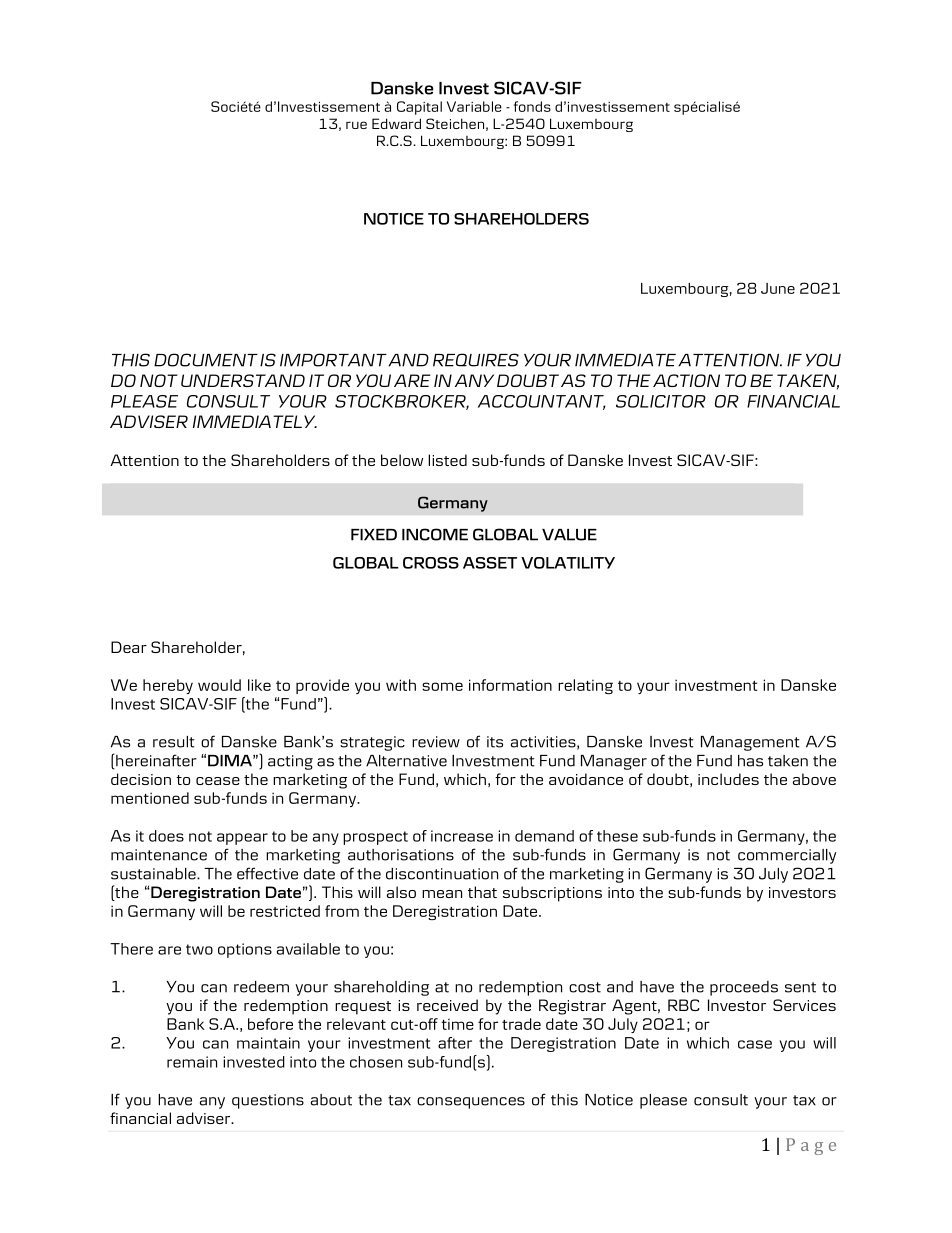 The image size is (952, 1233). I want to click on commercially, so click(787, 856).
